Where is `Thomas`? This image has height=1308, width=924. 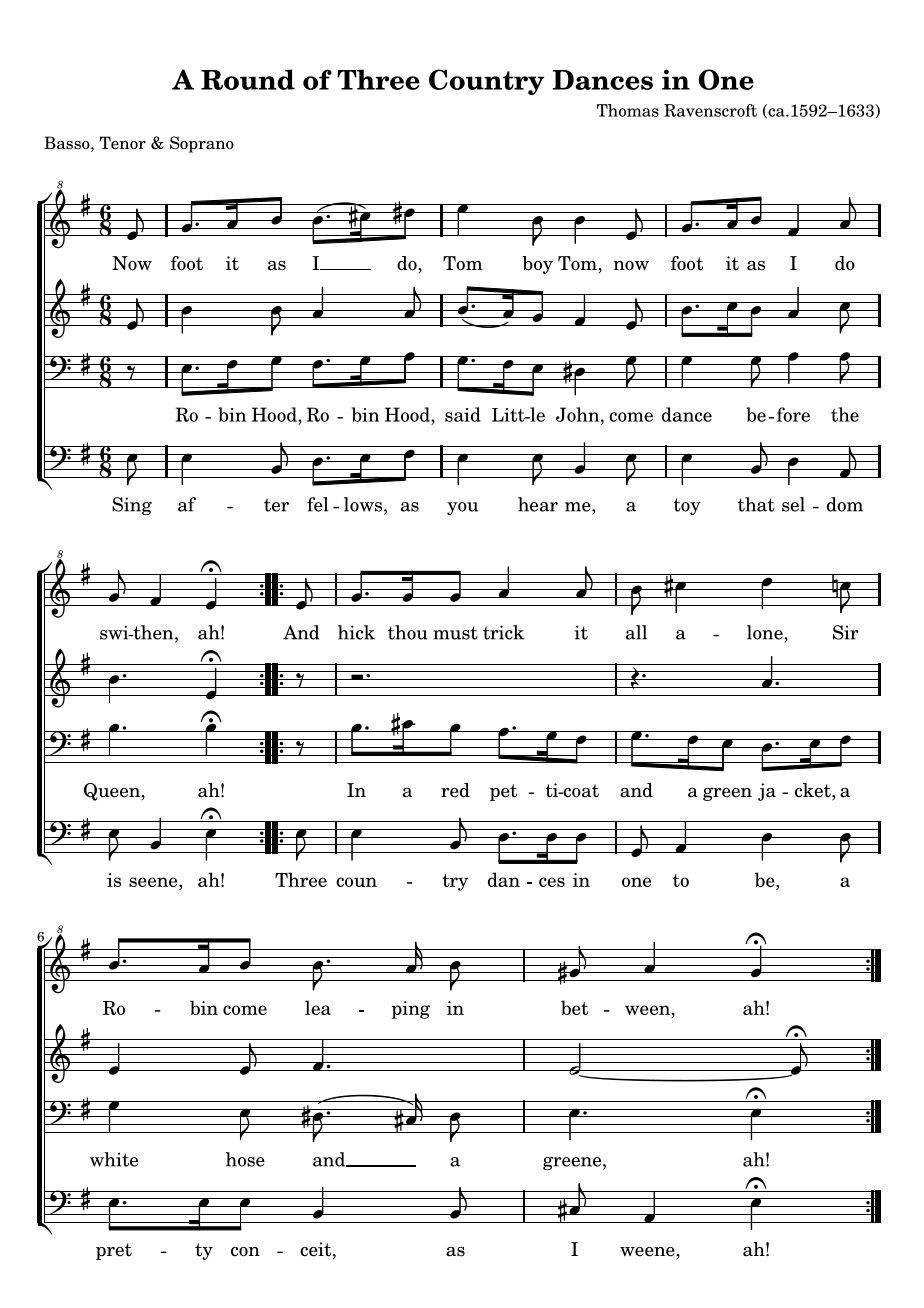
Thomas is located at coordinates (628, 110).
